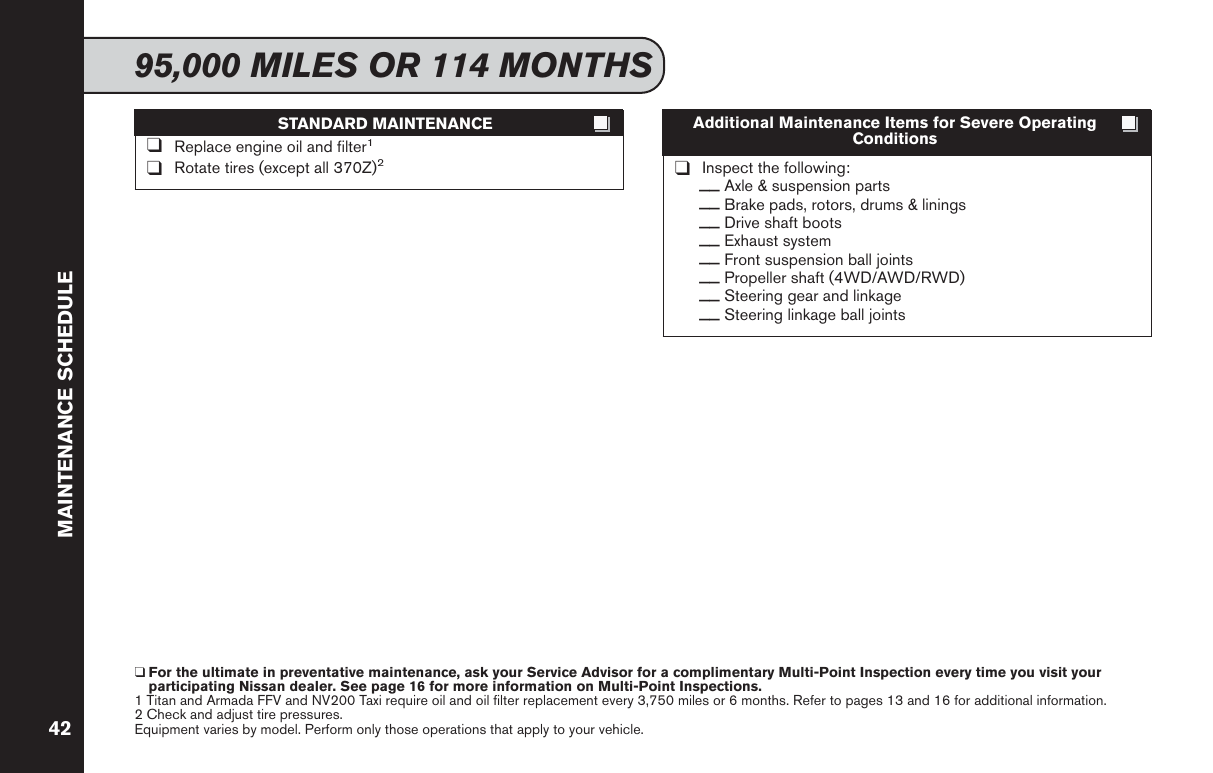 The width and height of the screenshot is (1213, 773). What do you see at coordinates (991, 672) in the screenshot?
I see `time` at bounding box center [991, 672].
